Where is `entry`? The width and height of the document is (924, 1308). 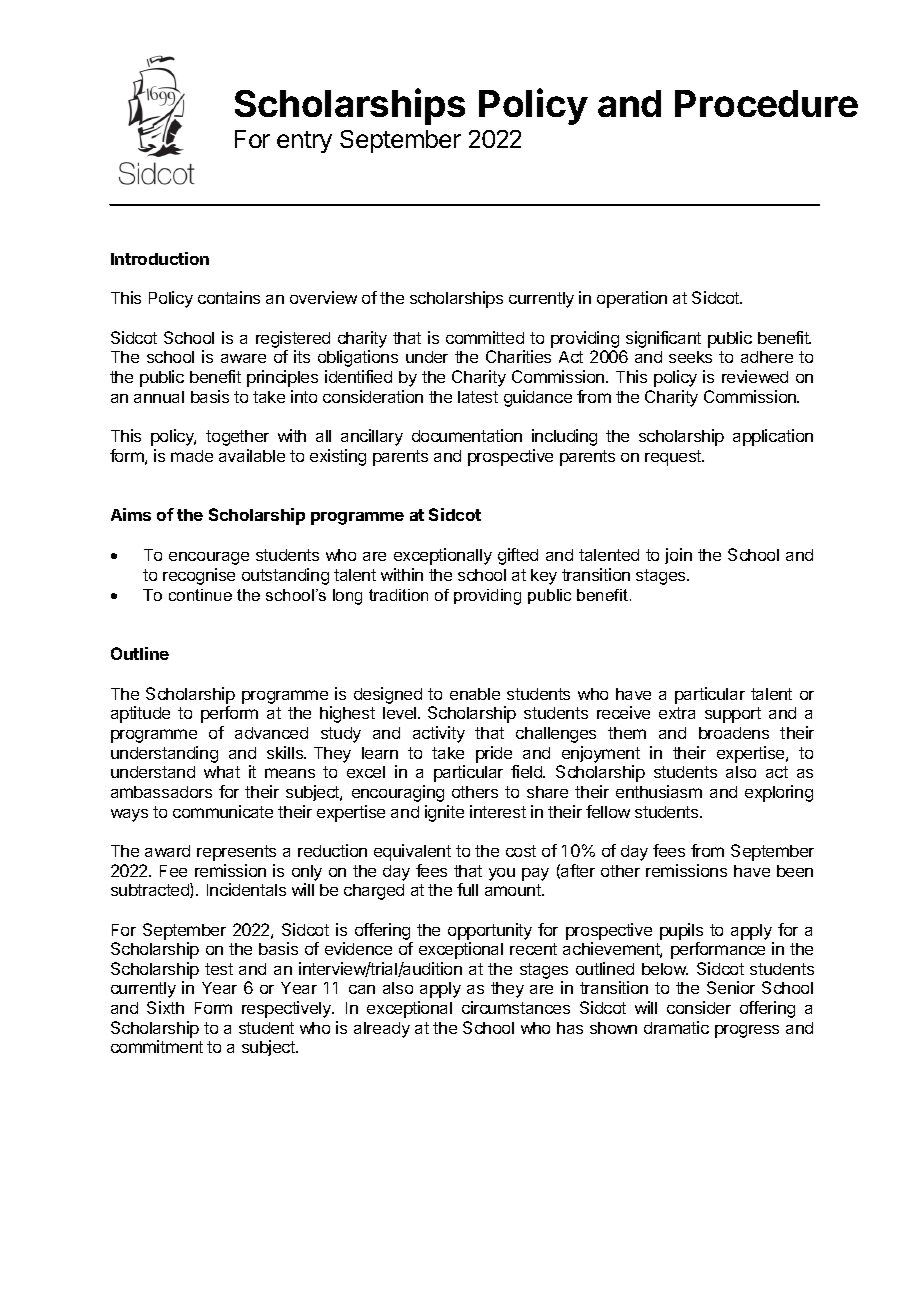
entry is located at coordinates (304, 142).
